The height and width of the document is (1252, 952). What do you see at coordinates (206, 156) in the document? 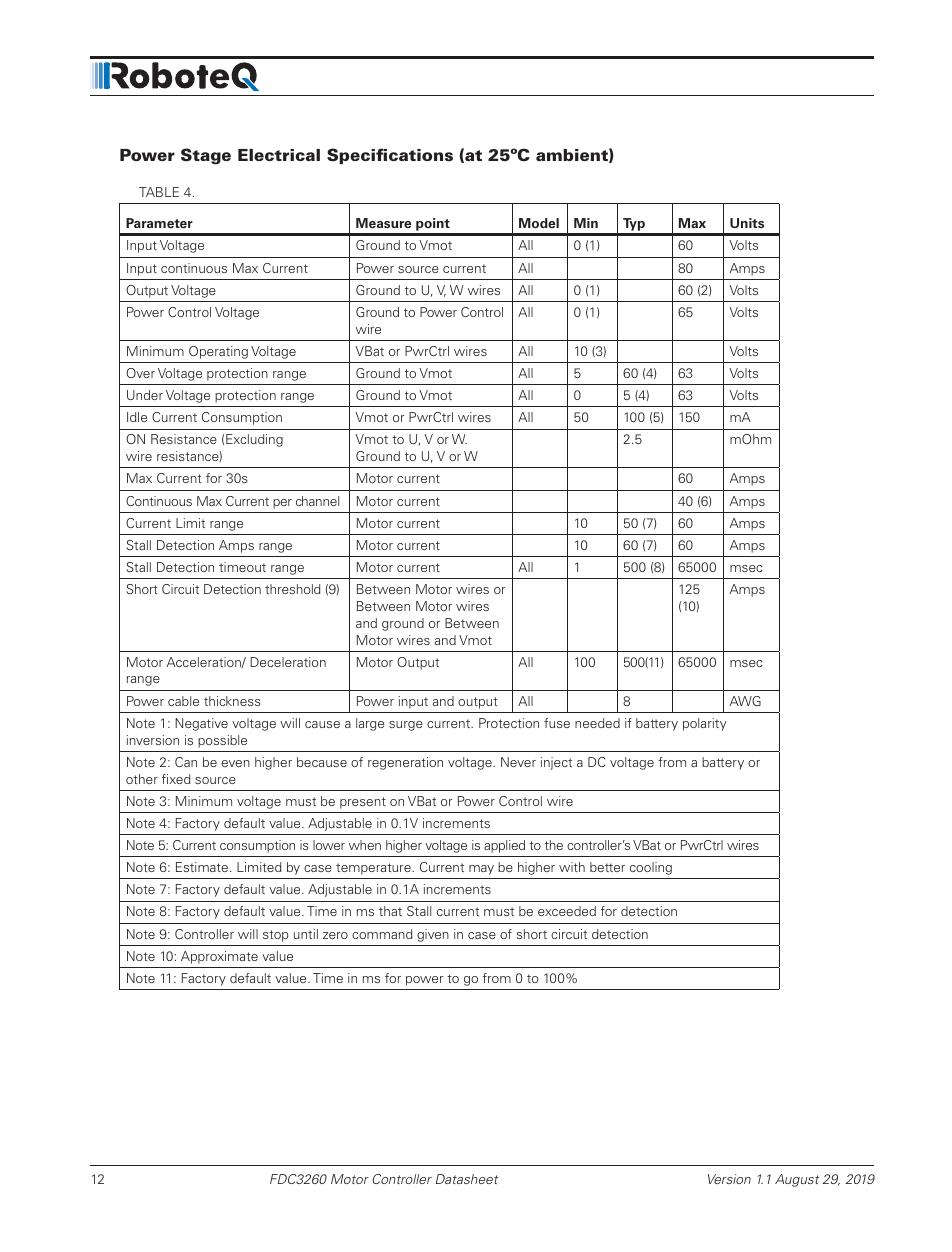
I see `Stage` at bounding box center [206, 156].
